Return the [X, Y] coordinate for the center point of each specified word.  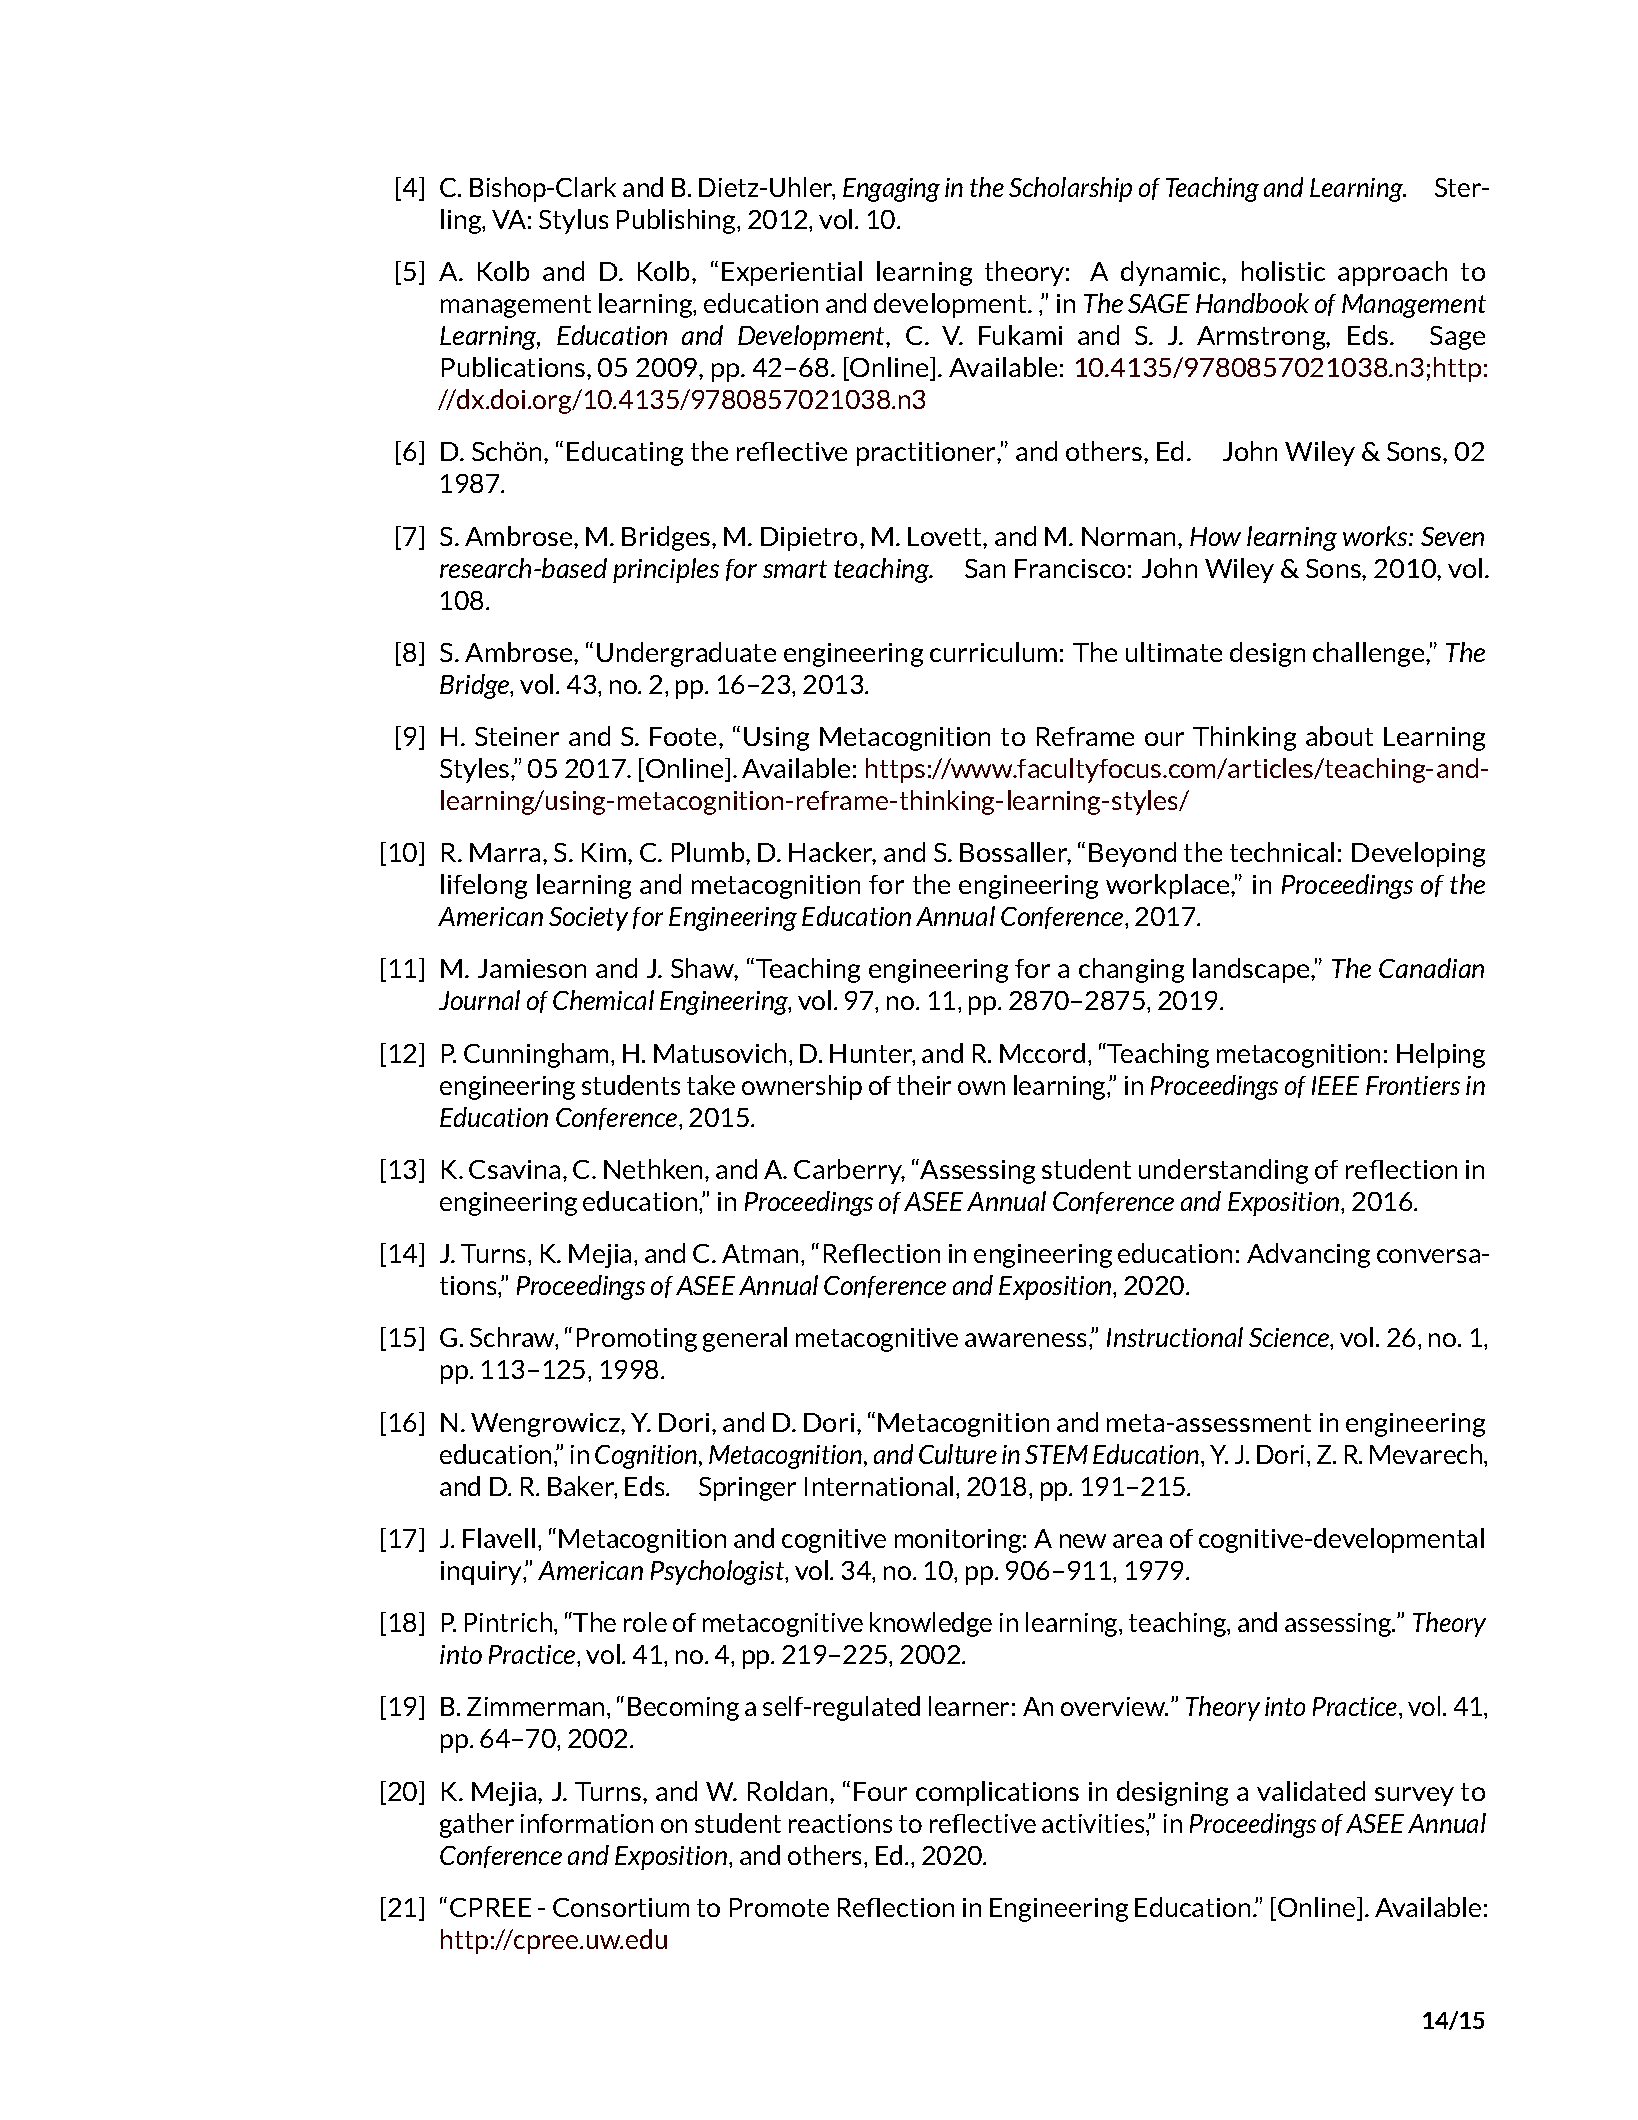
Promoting [637, 1340]
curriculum [993, 652]
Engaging [891, 190]
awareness [1027, 1340]
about [1339, 736]
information [587, 1823]
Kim [604, 852]
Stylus [573, 221]
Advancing [1308, 1255]
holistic [1283, 271]
